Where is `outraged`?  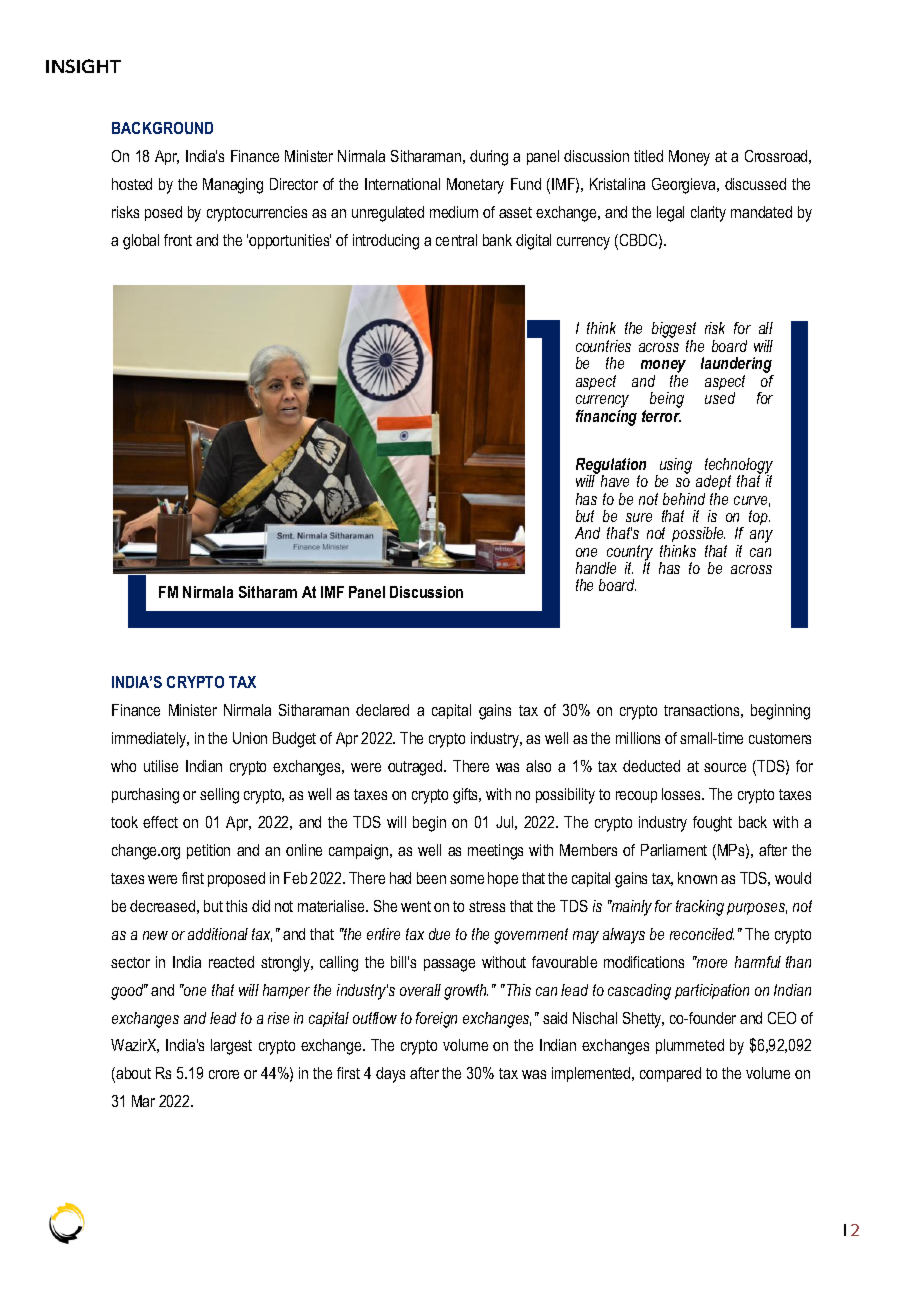 outraged is located at coordinates (416, 768).
